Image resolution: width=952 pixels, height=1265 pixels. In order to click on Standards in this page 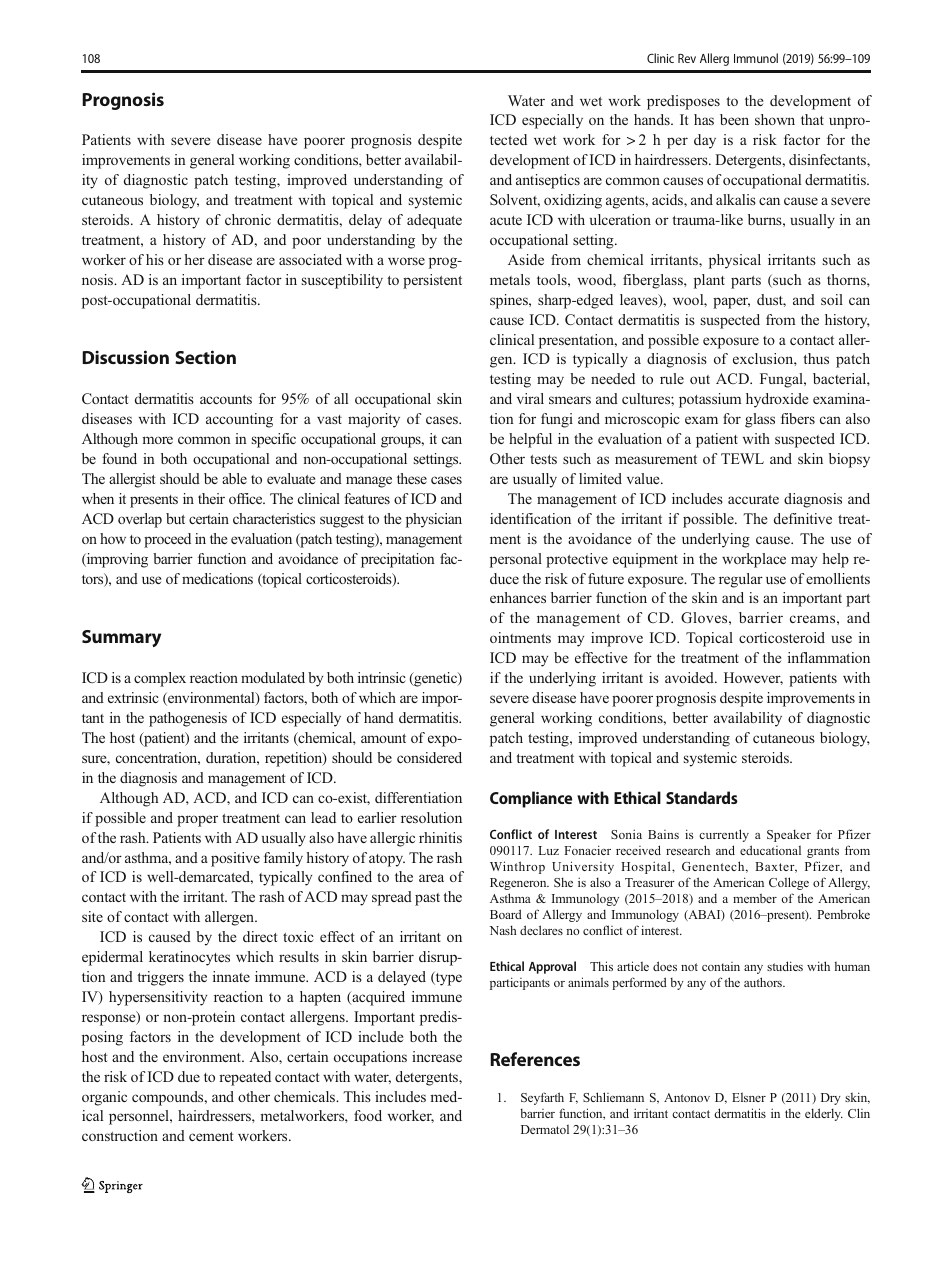, I will do `click(702, 797)`.
